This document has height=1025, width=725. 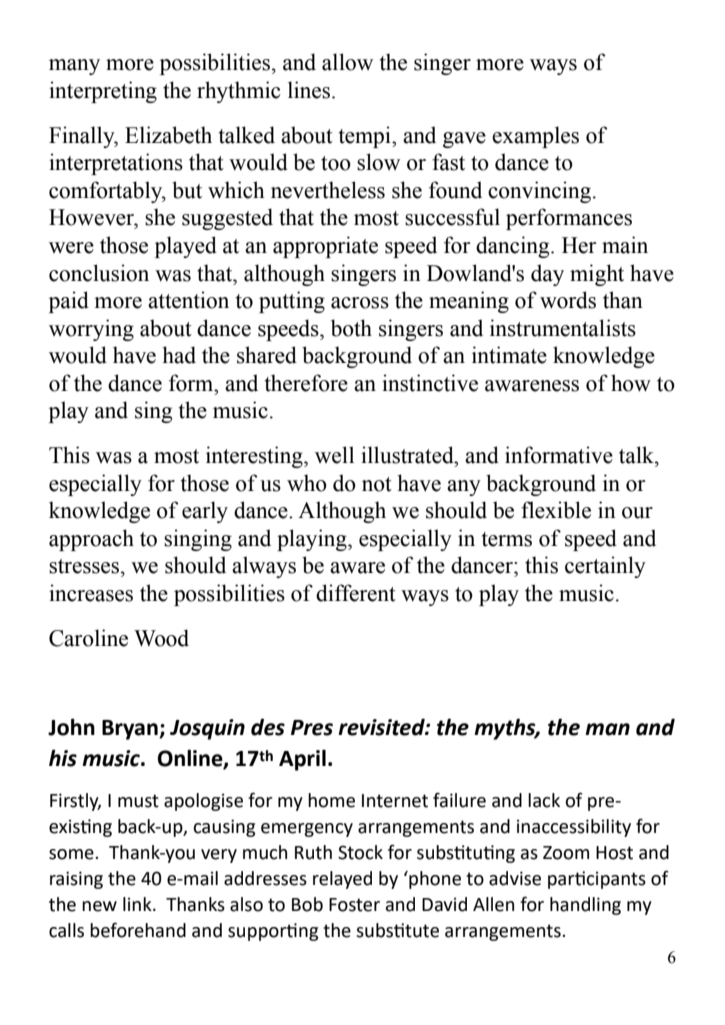 I want to click on examples, so click(x=535, y=137).
